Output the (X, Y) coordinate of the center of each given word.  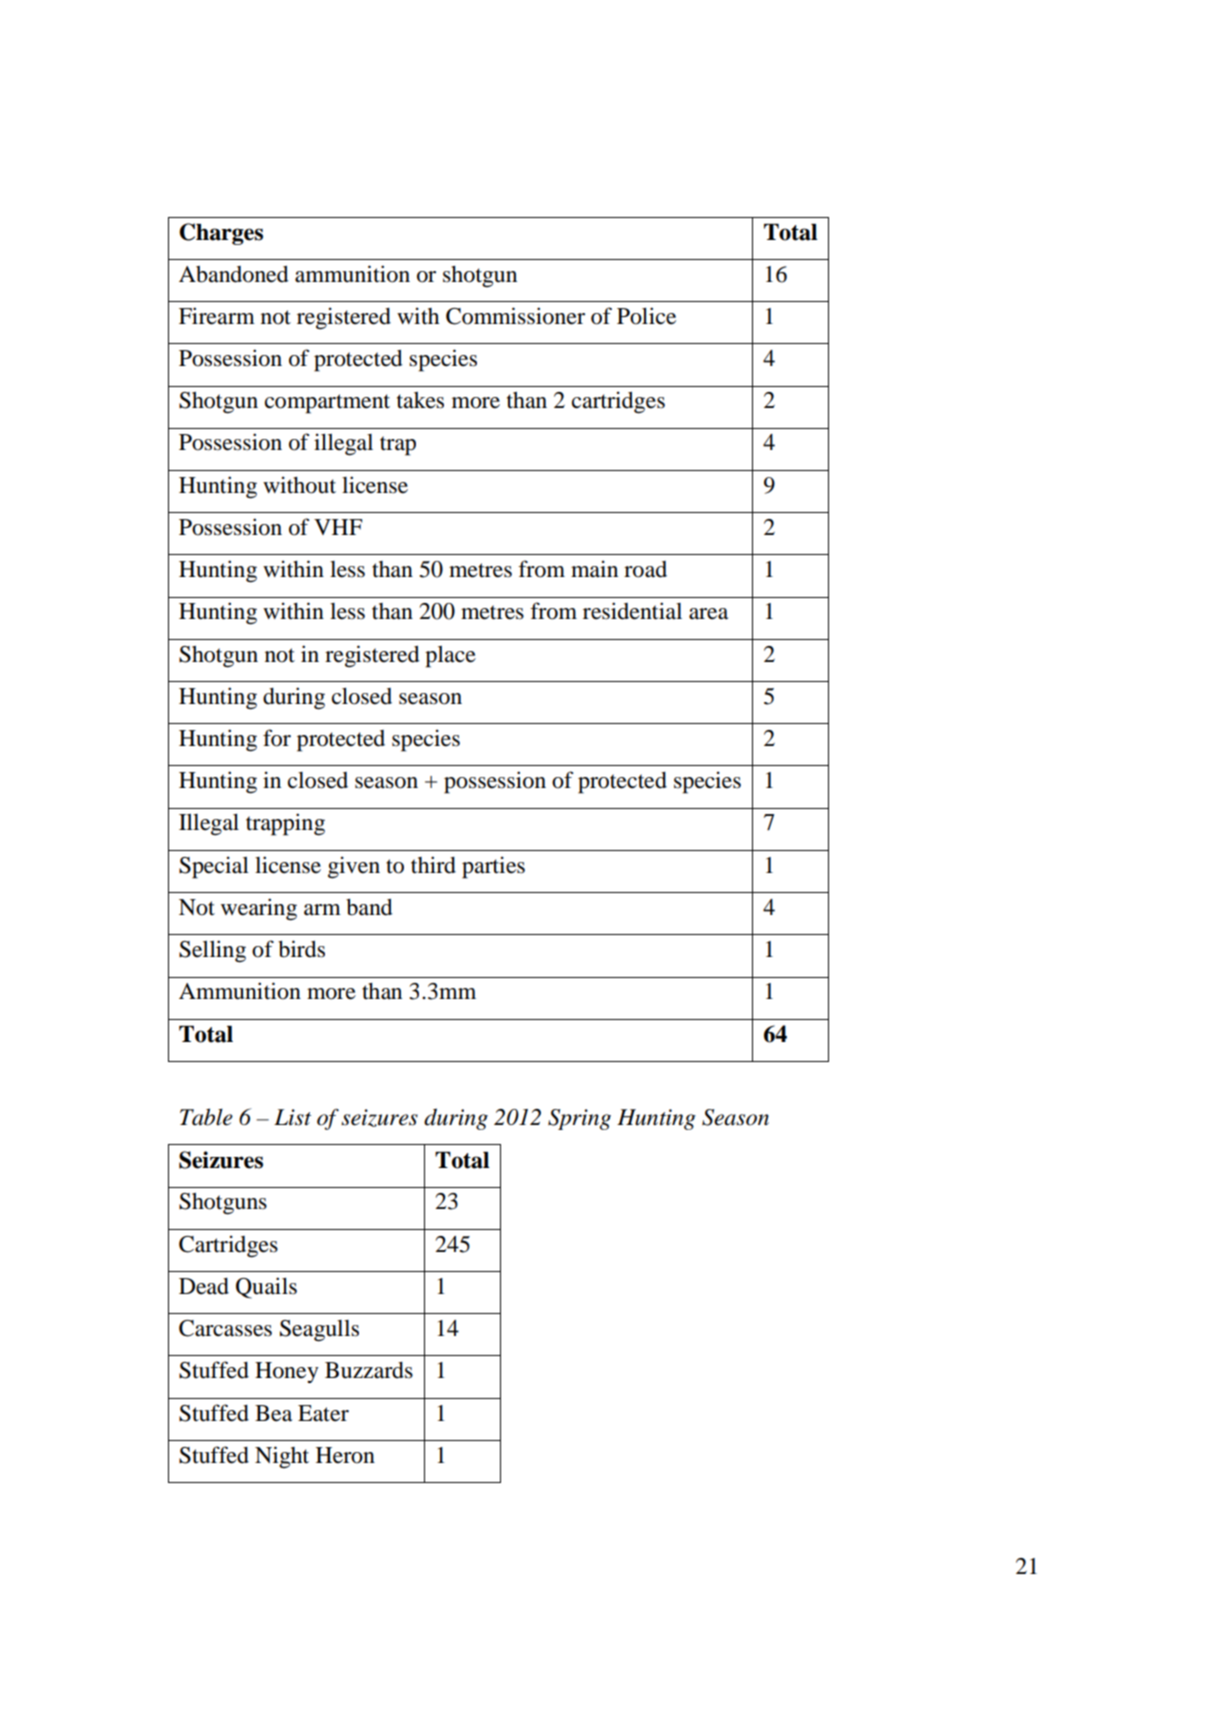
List (292, 1117)
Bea (273, 1413)
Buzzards (369, 1370)
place (450, 657)
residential (632, 611)
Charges (221, 234)
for (277, 738)
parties (493, 867)
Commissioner (515, 316)
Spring (579, 1119)
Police (646, 316)
